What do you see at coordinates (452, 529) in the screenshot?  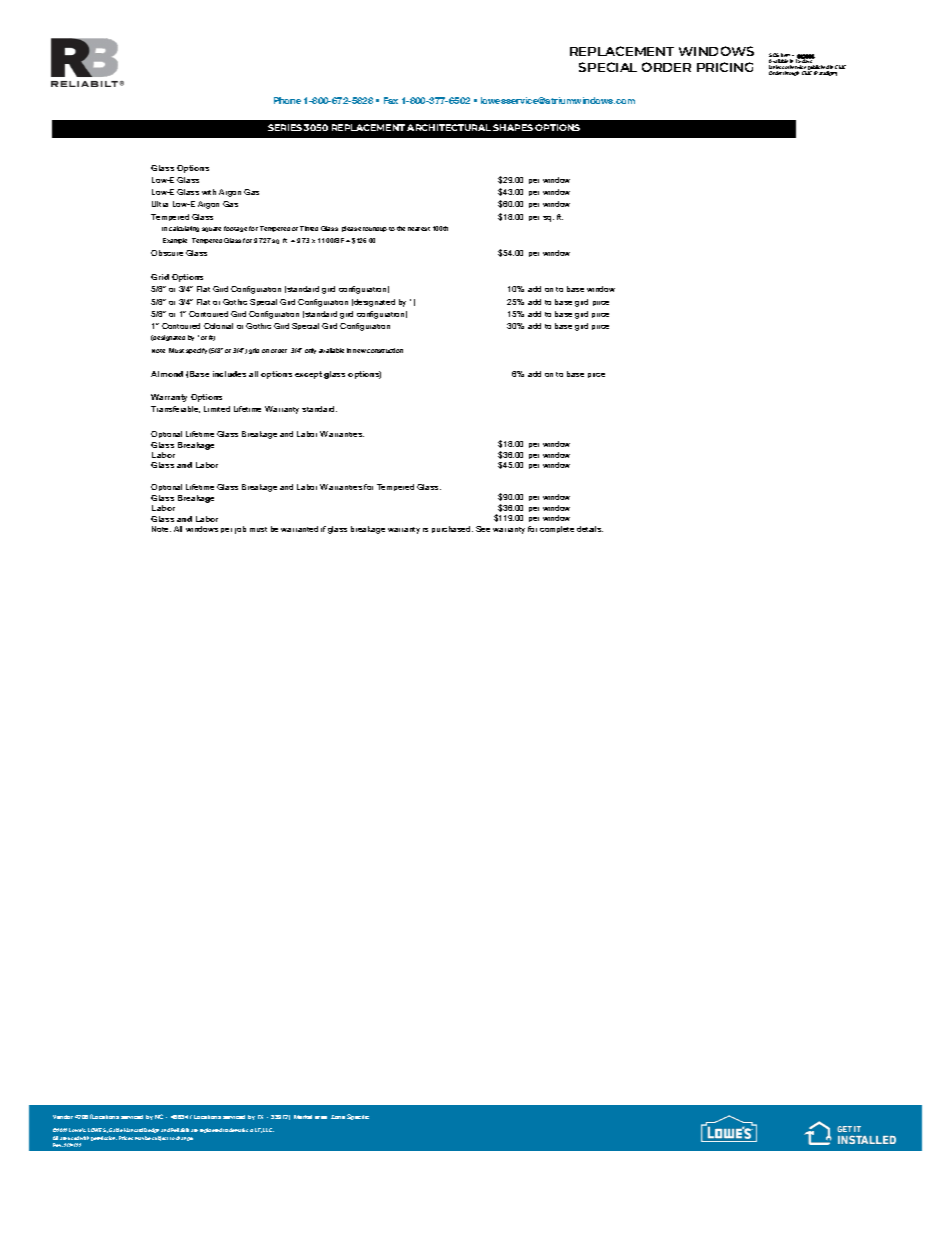 I see `purchased` at bounding box center [452, 529].
